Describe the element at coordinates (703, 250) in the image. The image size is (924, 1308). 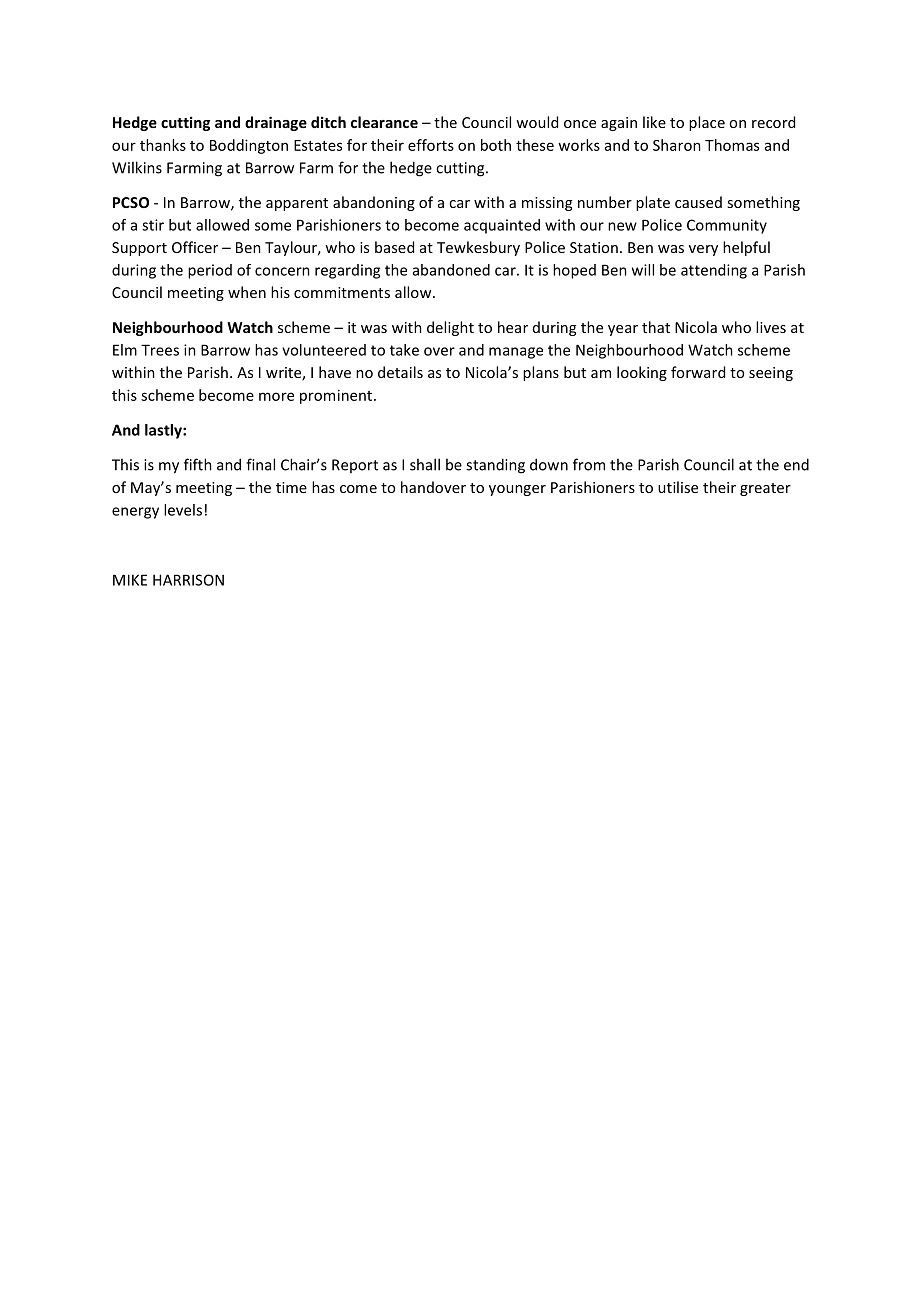
I see `very` at that location.
